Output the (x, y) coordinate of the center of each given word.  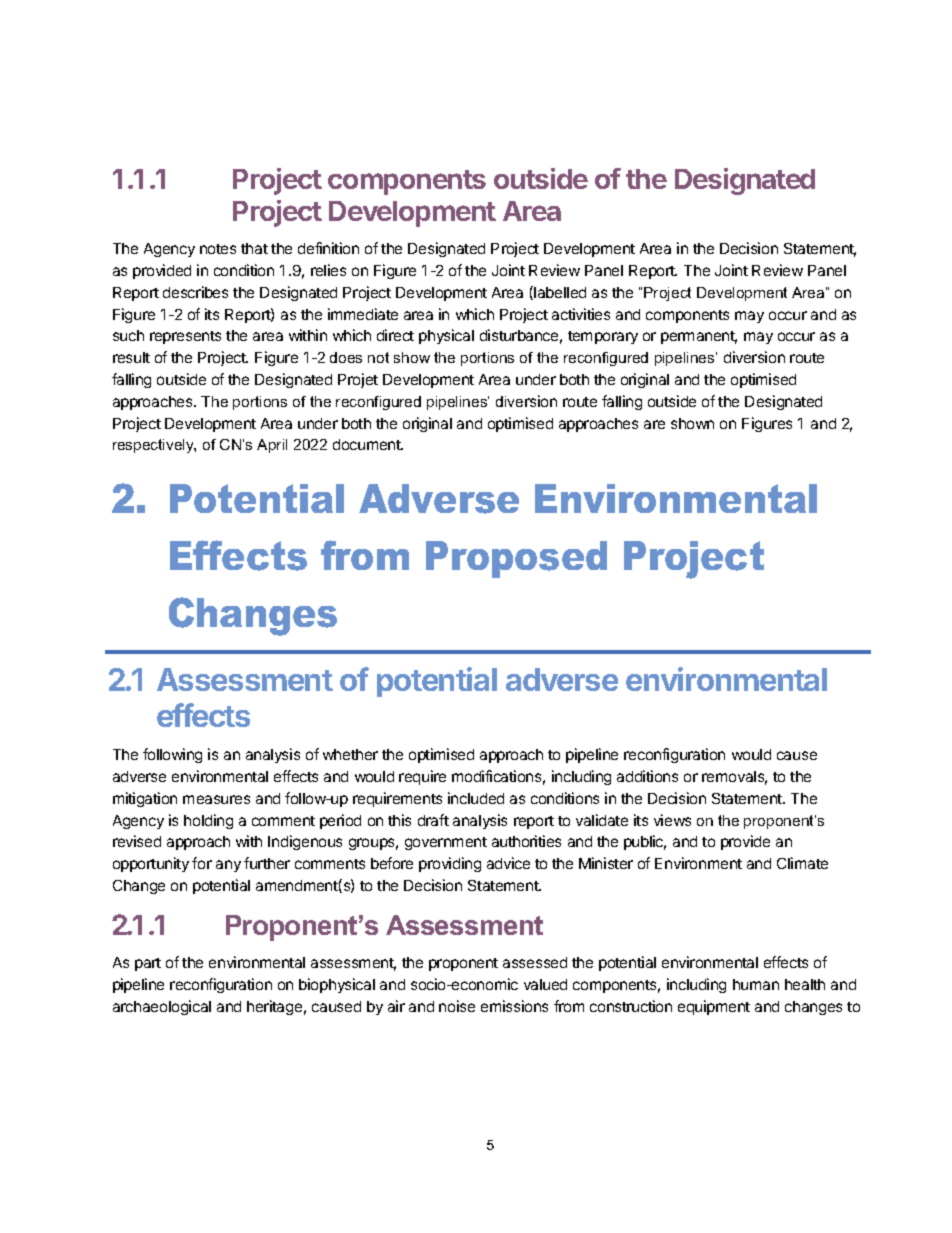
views (672, 820)
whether (350, 754)
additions (647, 776)
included (476, 798)
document (368, 444)
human (756, 984)
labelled (560, 292)
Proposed (516, 559)
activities (581, 314)
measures (216, 799)
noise (457, 1006)
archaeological (162, 1007)
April (272, 446)
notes (218, 249)
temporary (603, 337)
